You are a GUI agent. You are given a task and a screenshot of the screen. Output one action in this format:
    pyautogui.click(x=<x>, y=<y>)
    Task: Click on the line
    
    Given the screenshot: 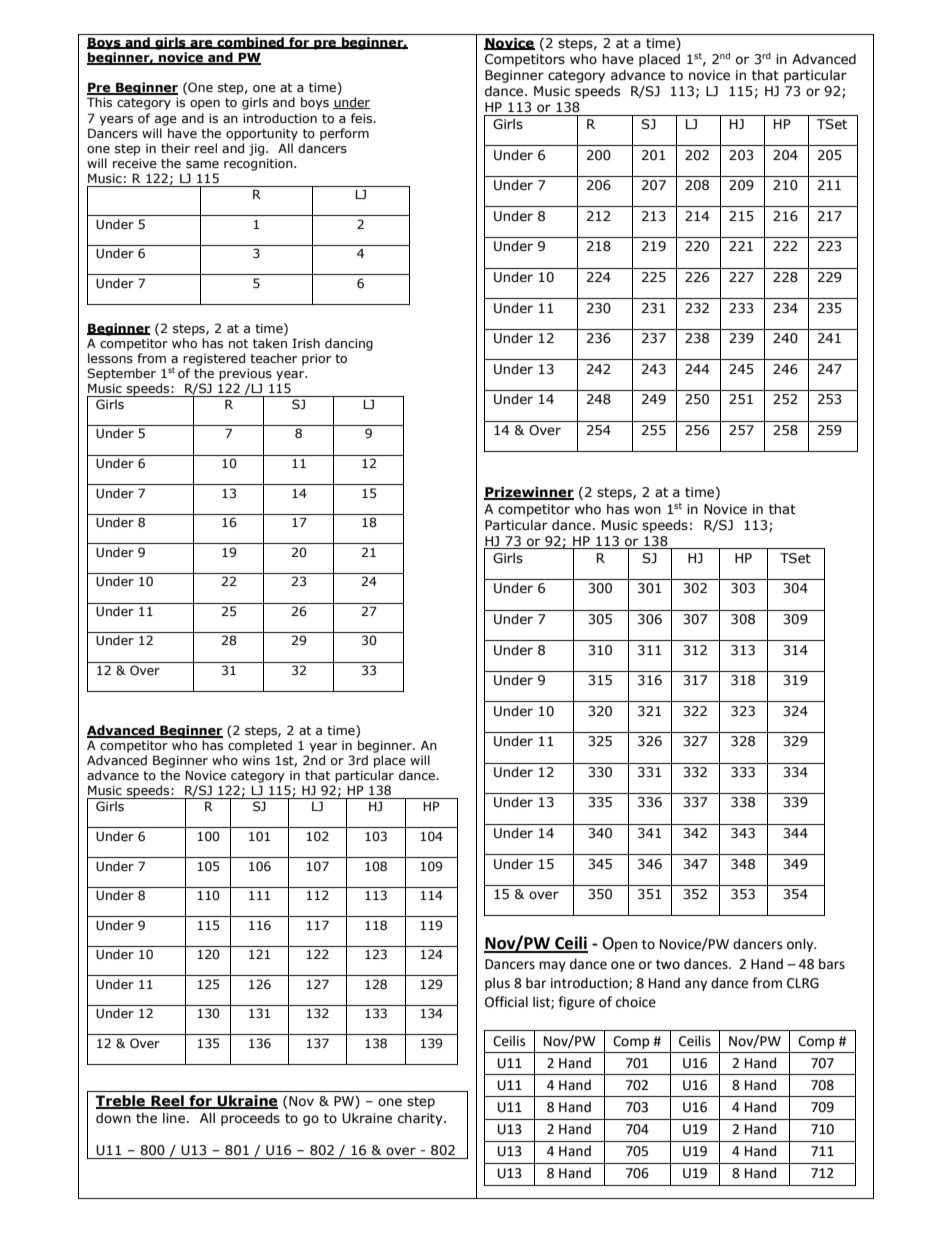 What is the action you would take?
    pyautogui.click(x=174, y=1118)
